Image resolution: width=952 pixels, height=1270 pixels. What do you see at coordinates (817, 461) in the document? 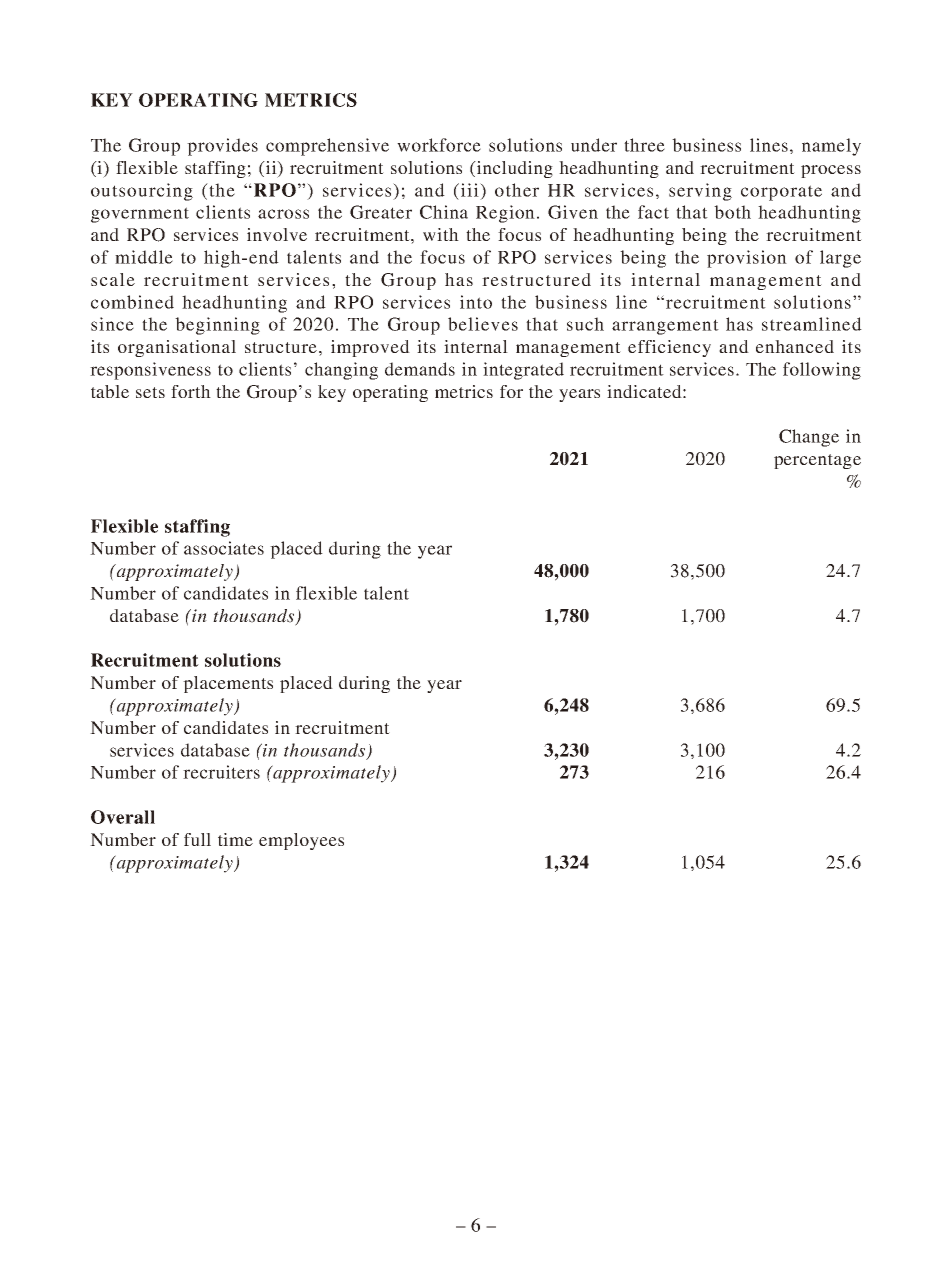
I see `percentage` at bounding box center [817, 461].
